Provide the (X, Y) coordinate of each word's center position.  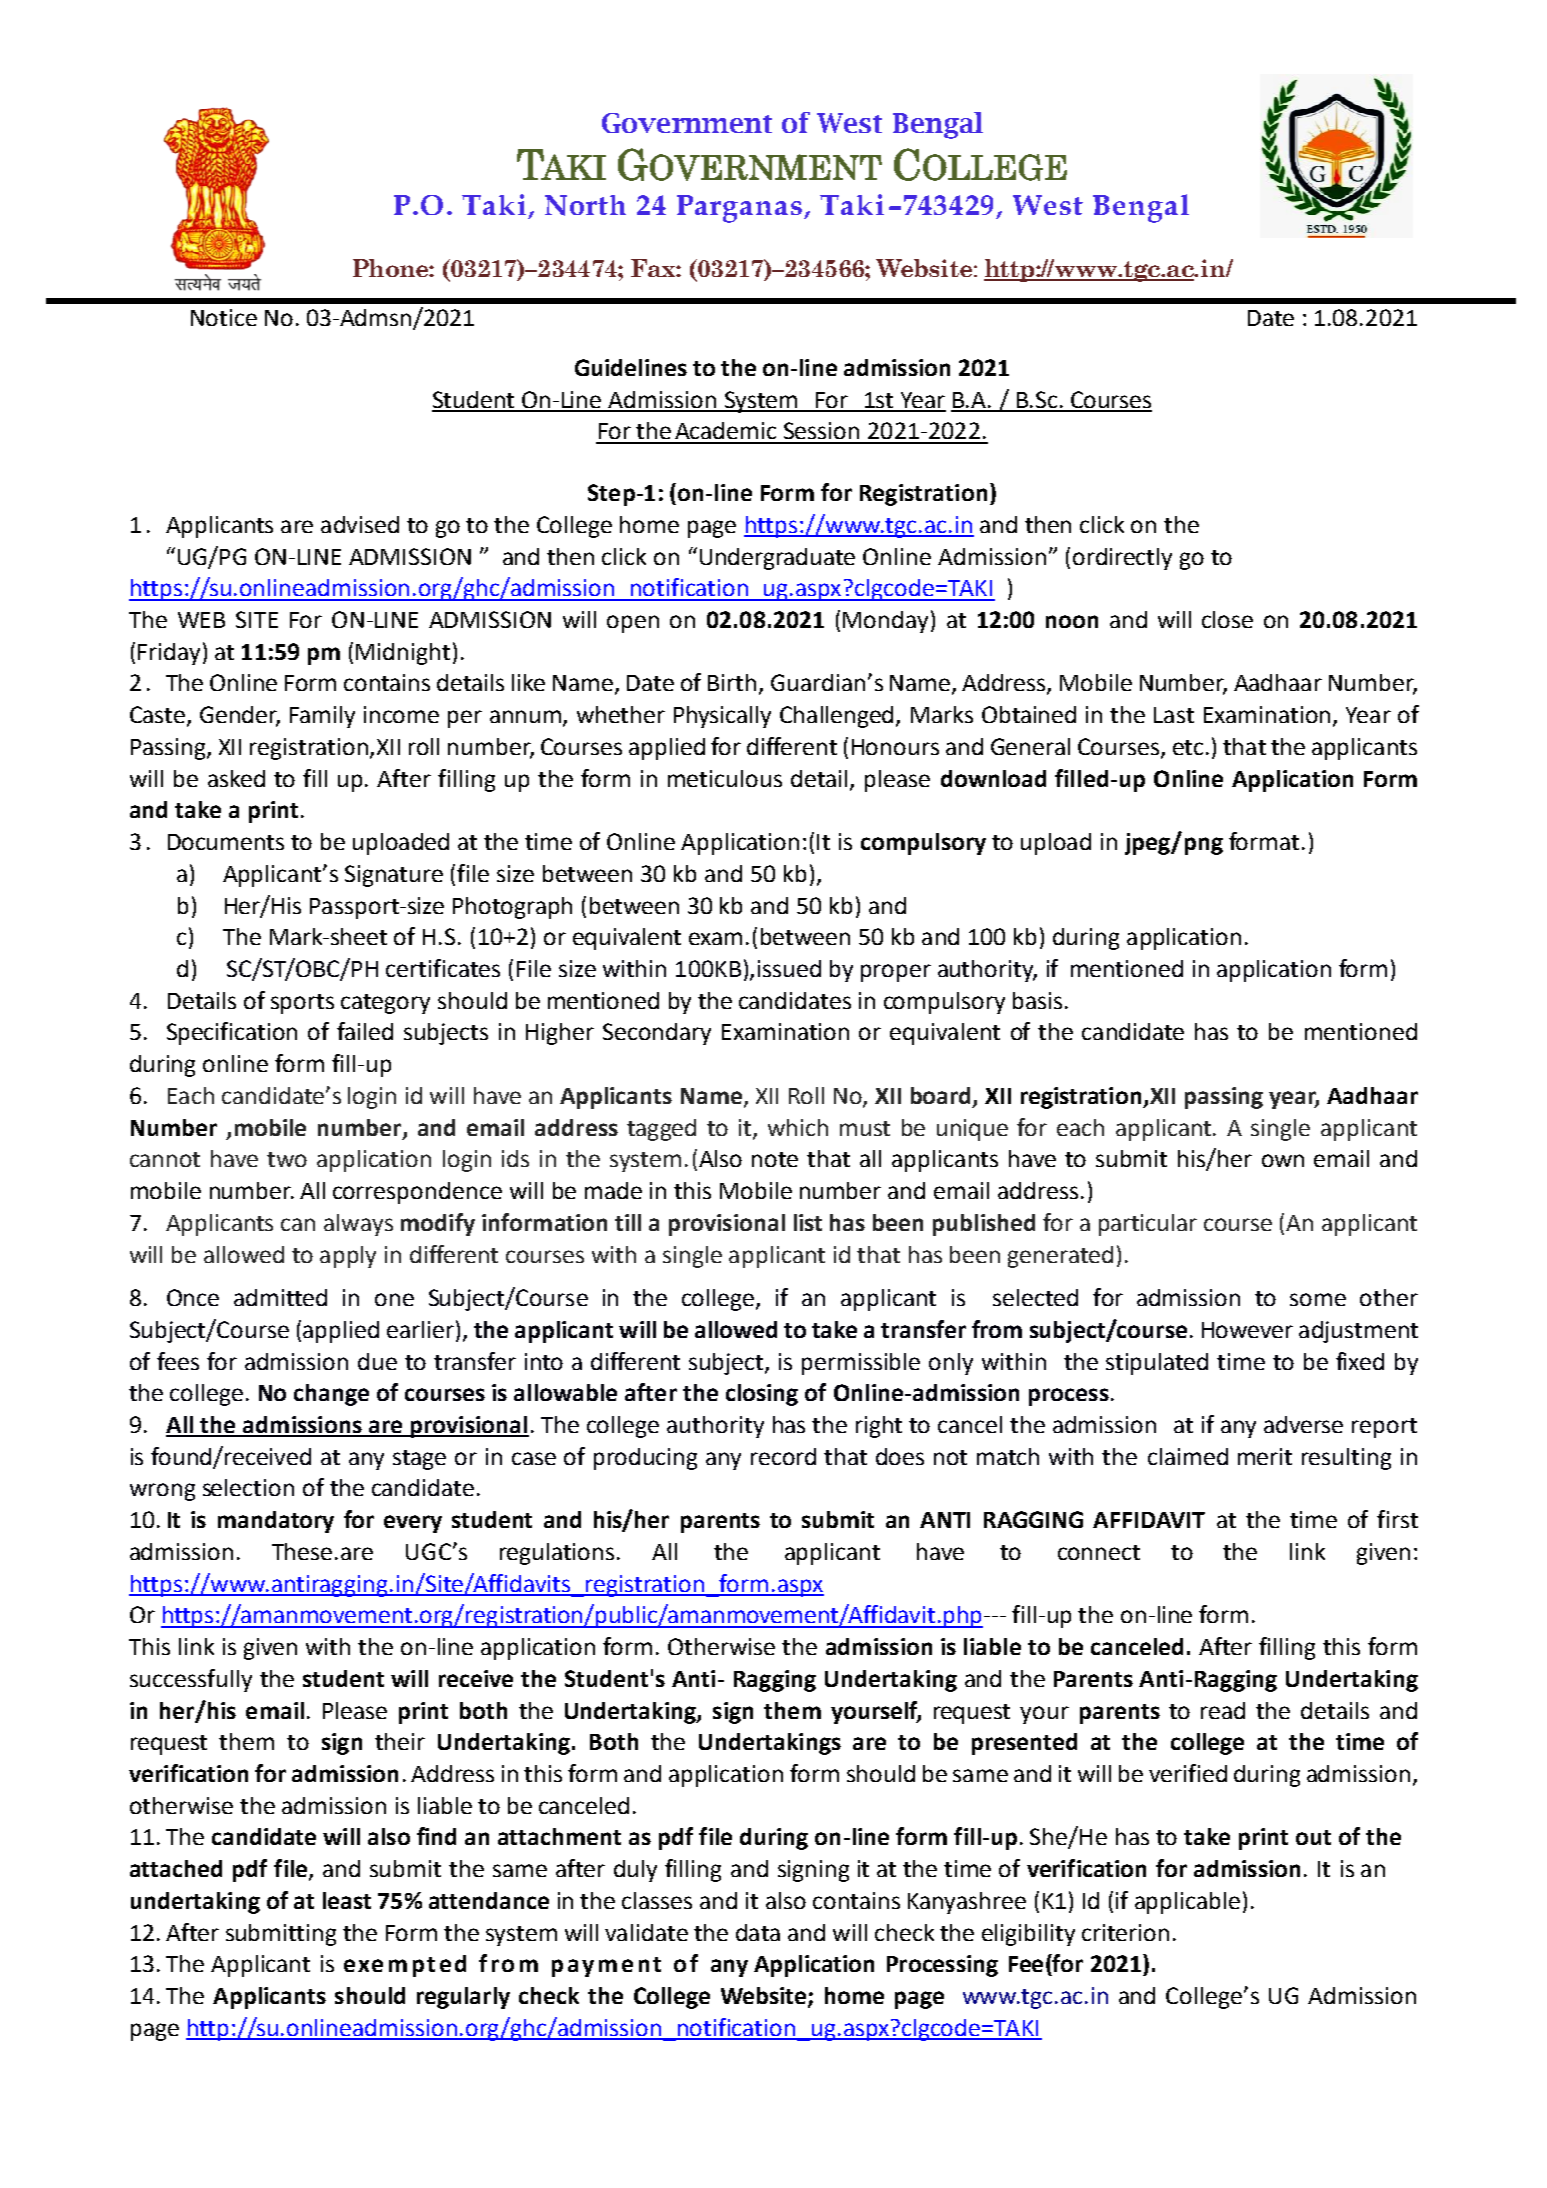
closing (762, 1395)
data (758, 1932)
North (585, 205)
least (347, 1900)
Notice (224, 317)
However (1247, 1330)
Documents (226, 842)
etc (1188, 747)
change (331, 1395)
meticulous (725, 778)
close (1227, 619)
